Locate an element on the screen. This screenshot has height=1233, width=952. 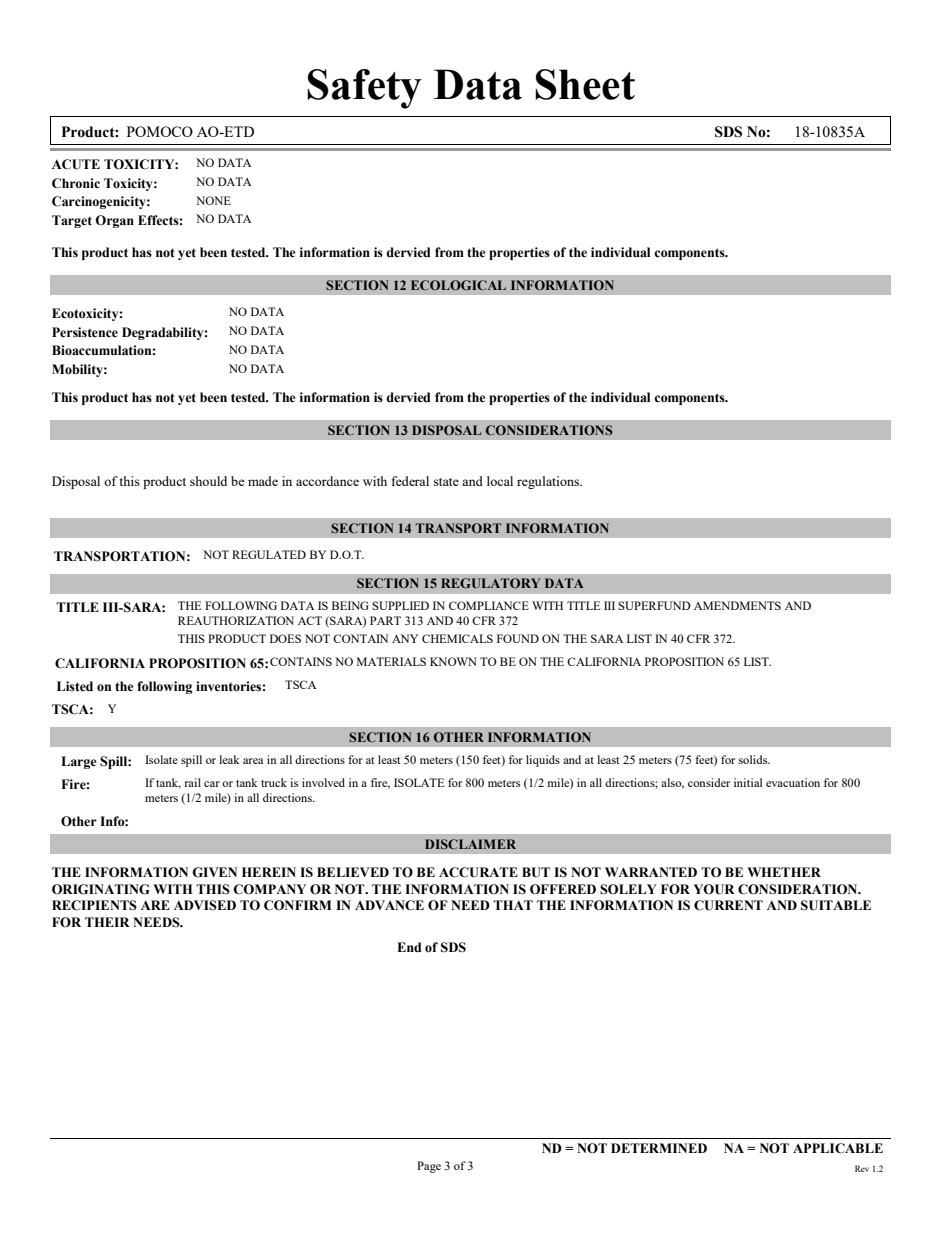
CHEMICALS is located at coordinates (457, 638).
